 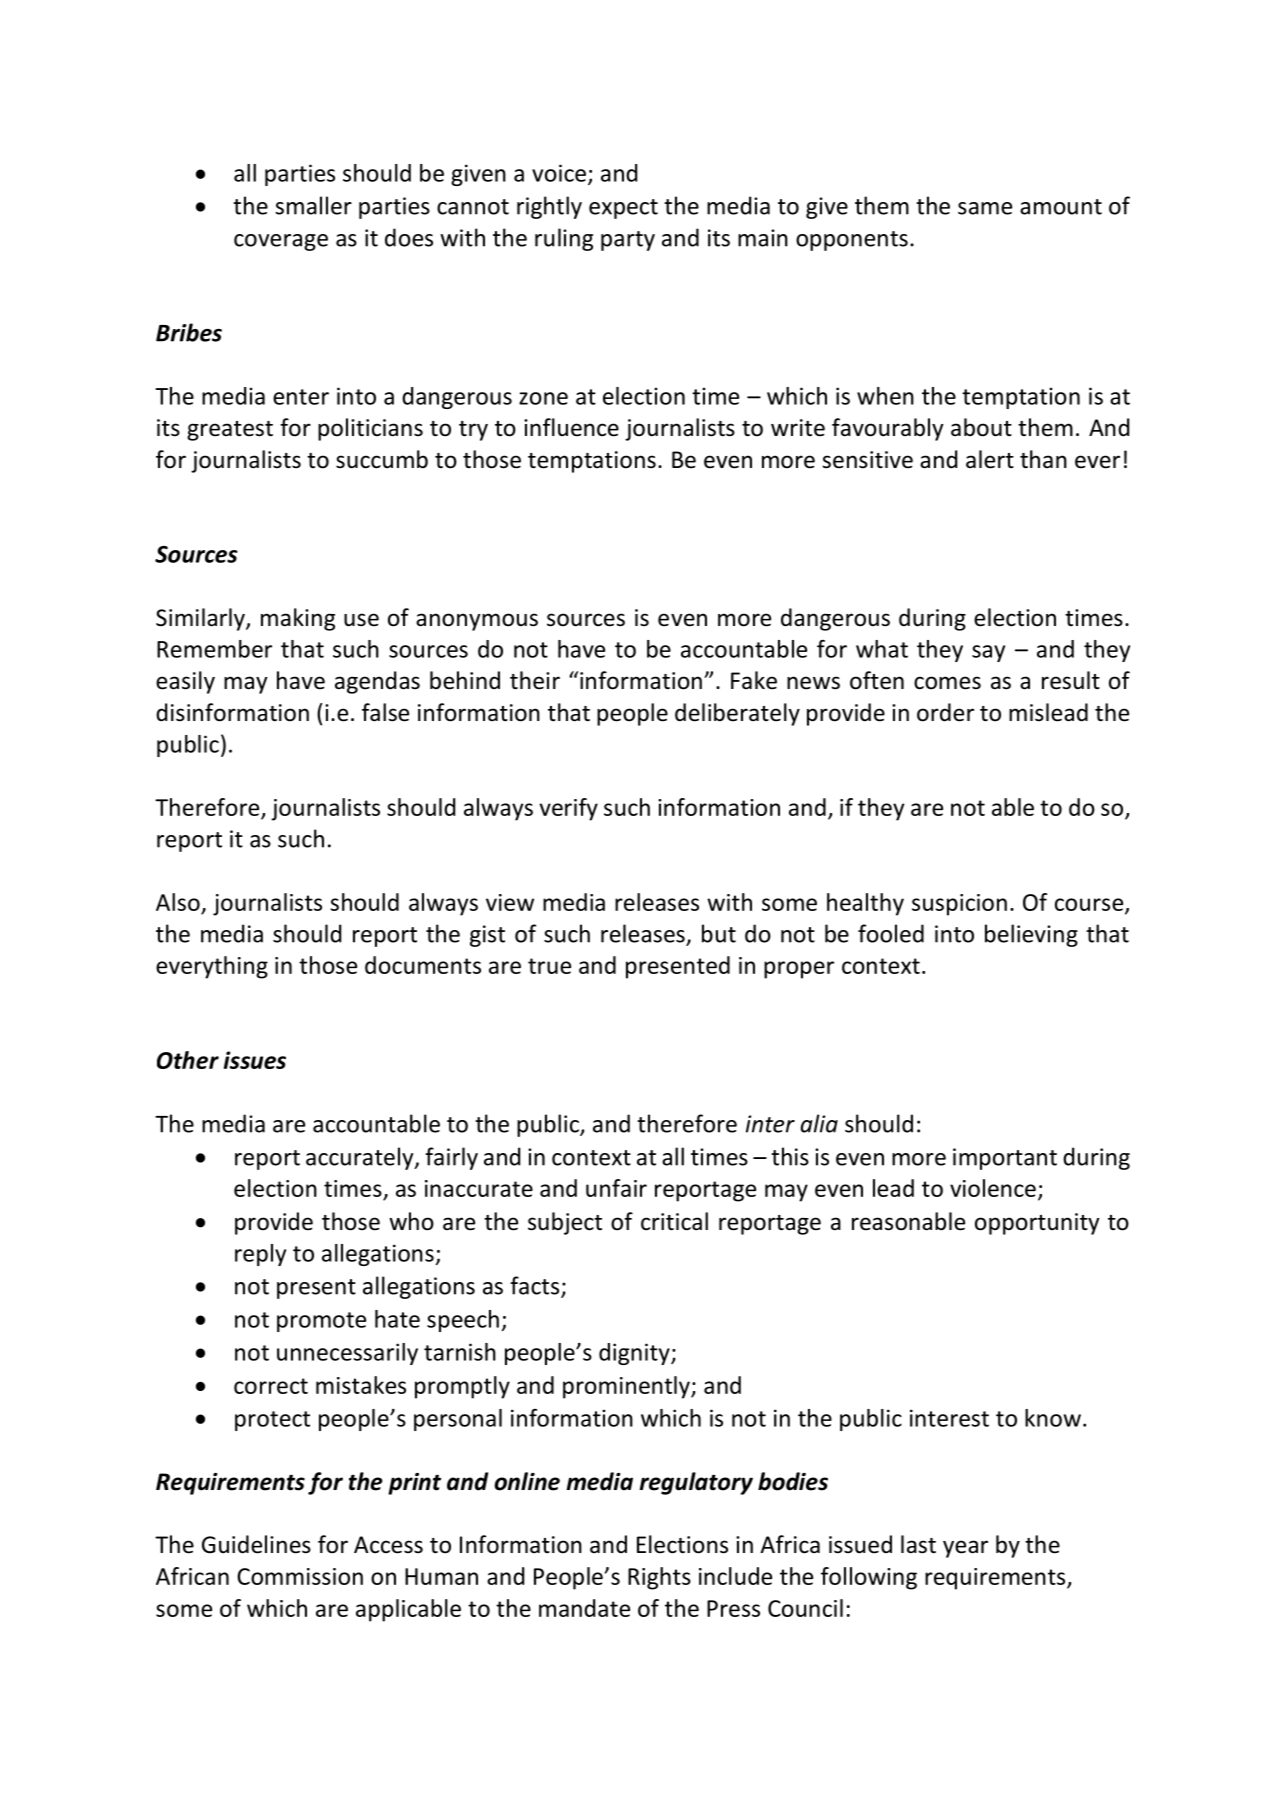 What do you see at coordinates (719, 933) in the page?
I see `but` at bounding box center [719, 933].
